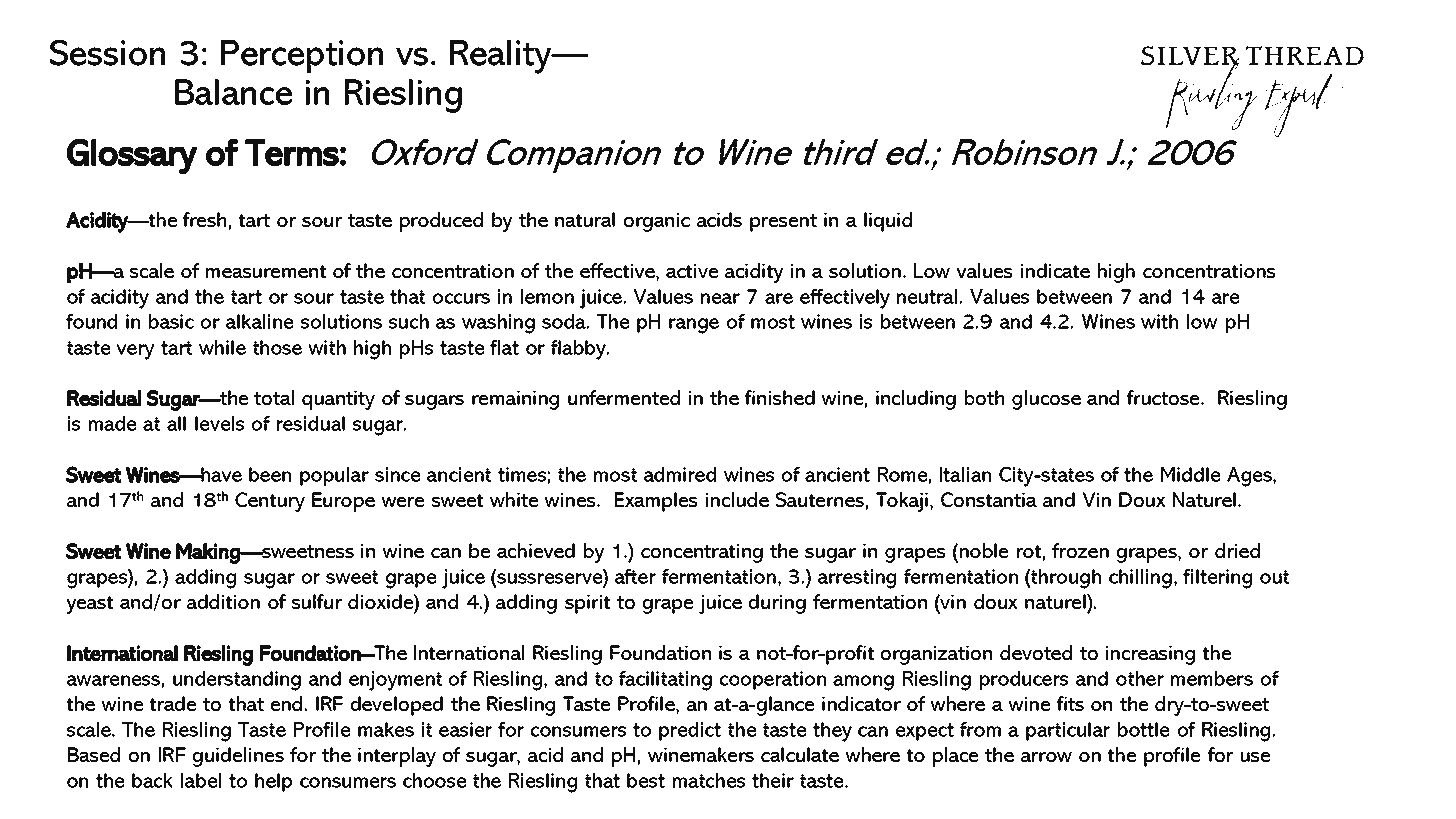  What do you see at coordinates (270, 502) in the screenshot?
I see `Century` at bounding box center [270, 502].
